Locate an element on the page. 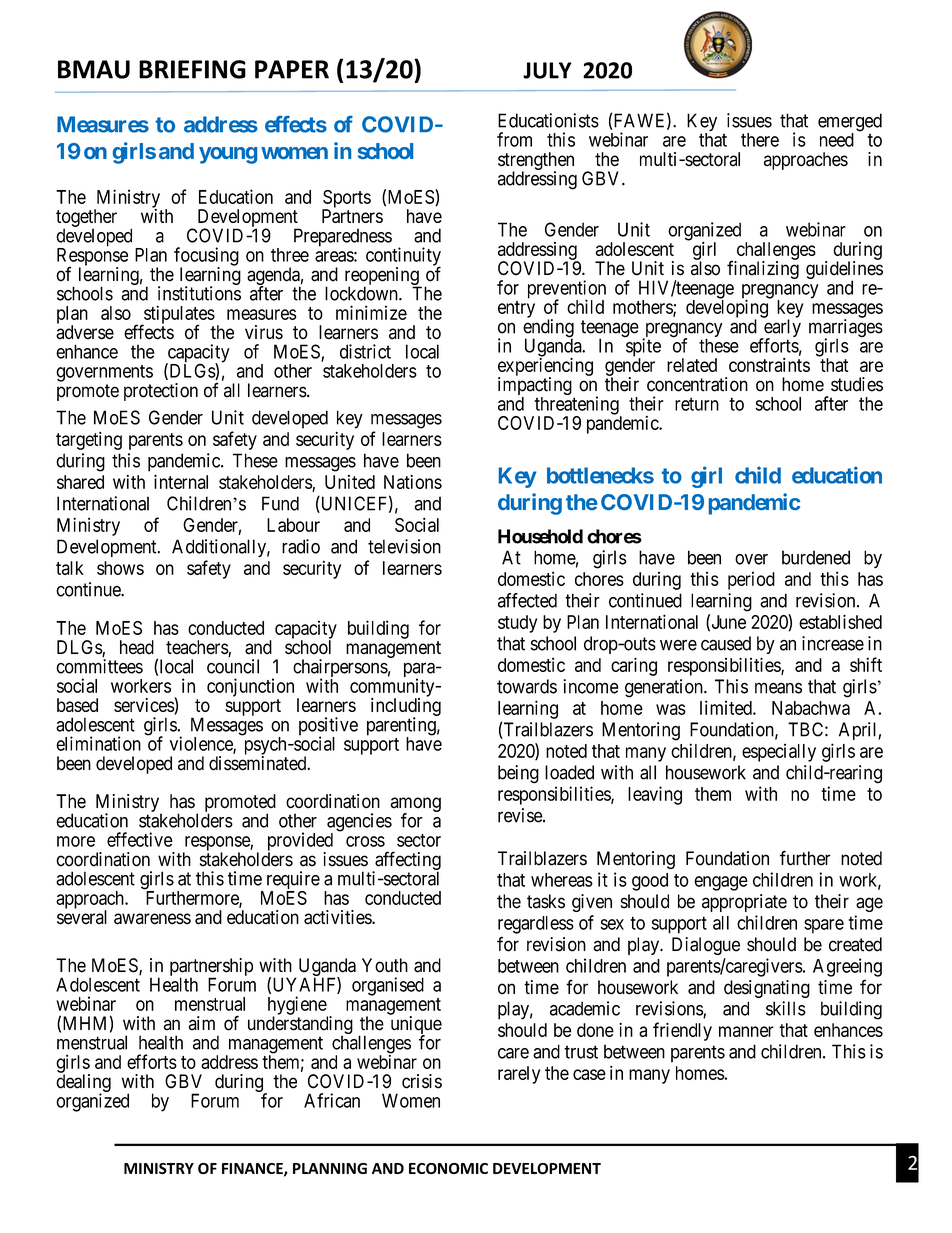 The image size is (952, 1233). there is located at coordinates (760, 140).
